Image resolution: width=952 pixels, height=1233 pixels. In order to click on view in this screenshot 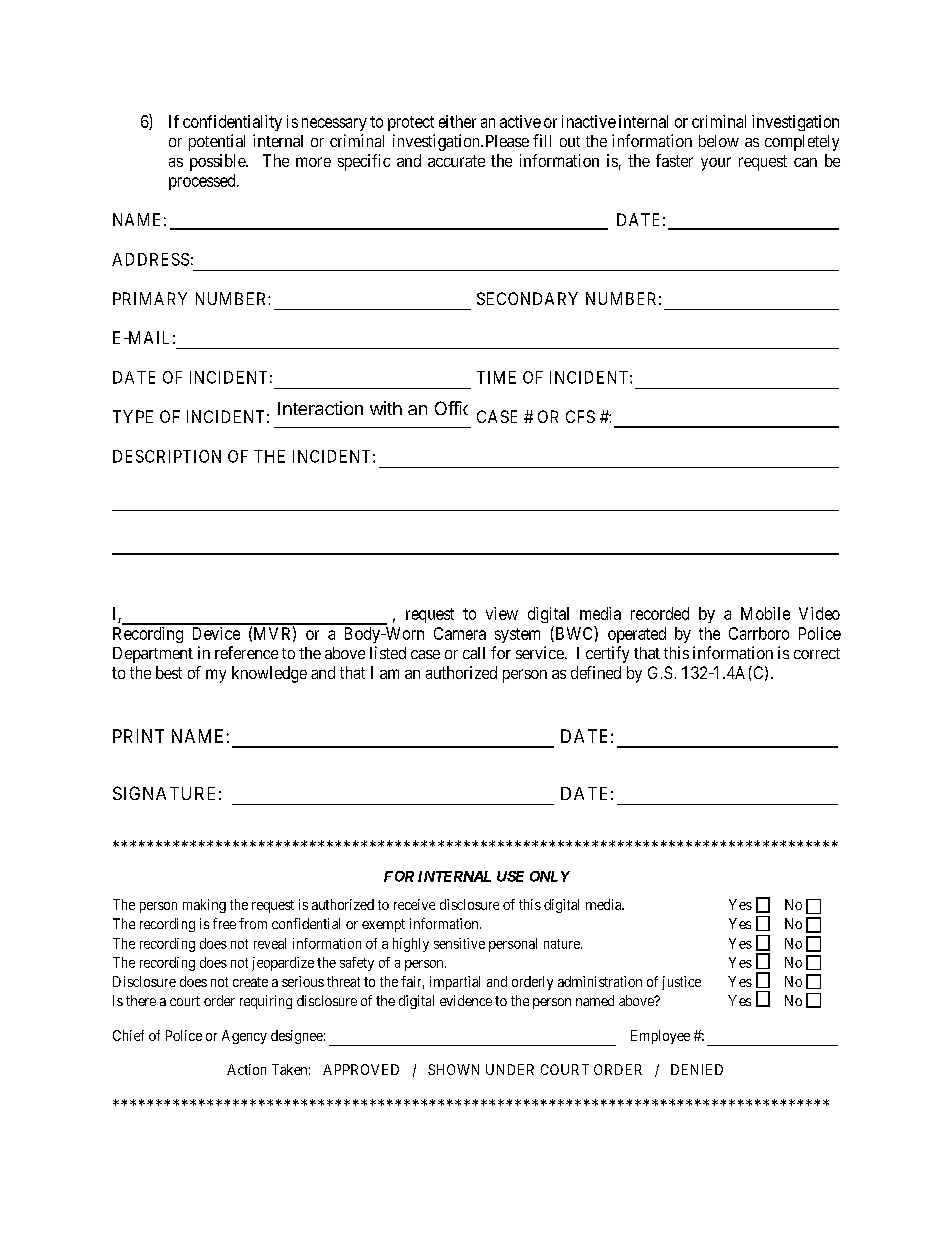, I will do `click(502, 613)`.
